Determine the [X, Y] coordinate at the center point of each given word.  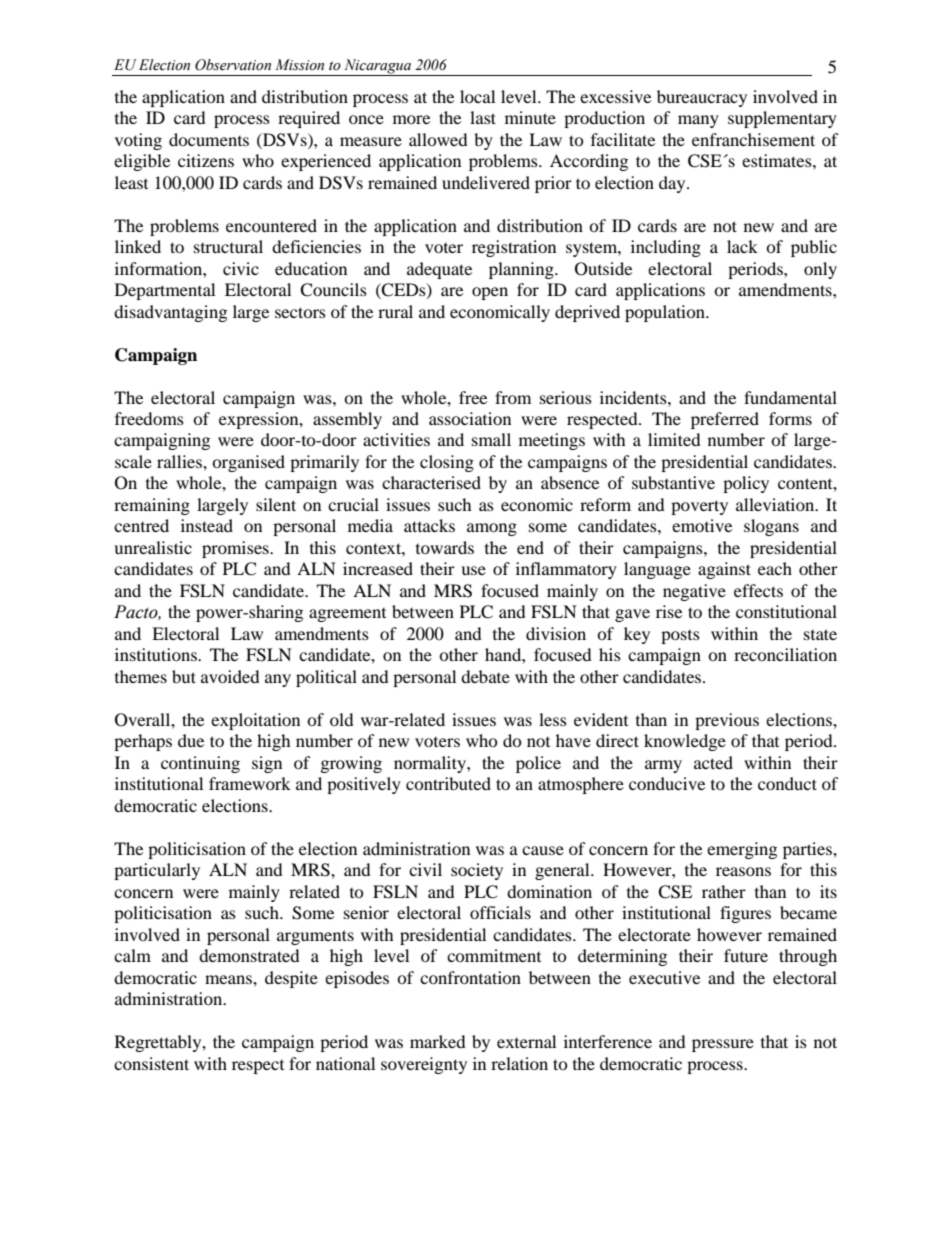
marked [438, 1041]
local [477, 96]
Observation [233, 65]
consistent [151, 1063]
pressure [723, 1045]
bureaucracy [702, 98]
